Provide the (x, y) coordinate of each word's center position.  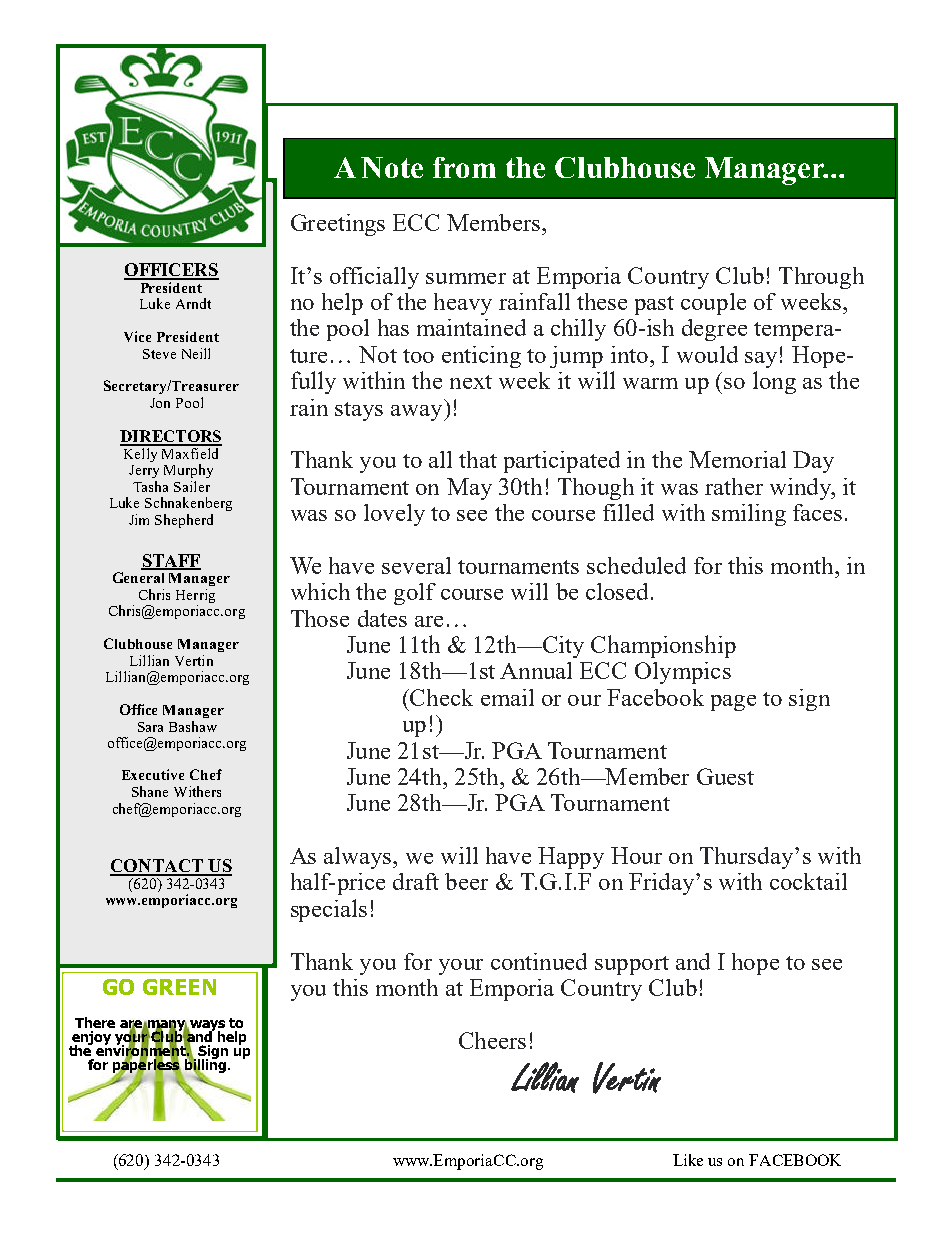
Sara (150, 727)
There (95, 1022)
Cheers (492, 1040)
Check (440, 697)
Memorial (737, 459)
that (478, 459)
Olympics (683, 673)
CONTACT (157, 867)
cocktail (808, 881)
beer (466, 881)
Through (821, 278)
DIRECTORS (171, 437)
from (464, 167)
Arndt (193, 303)
